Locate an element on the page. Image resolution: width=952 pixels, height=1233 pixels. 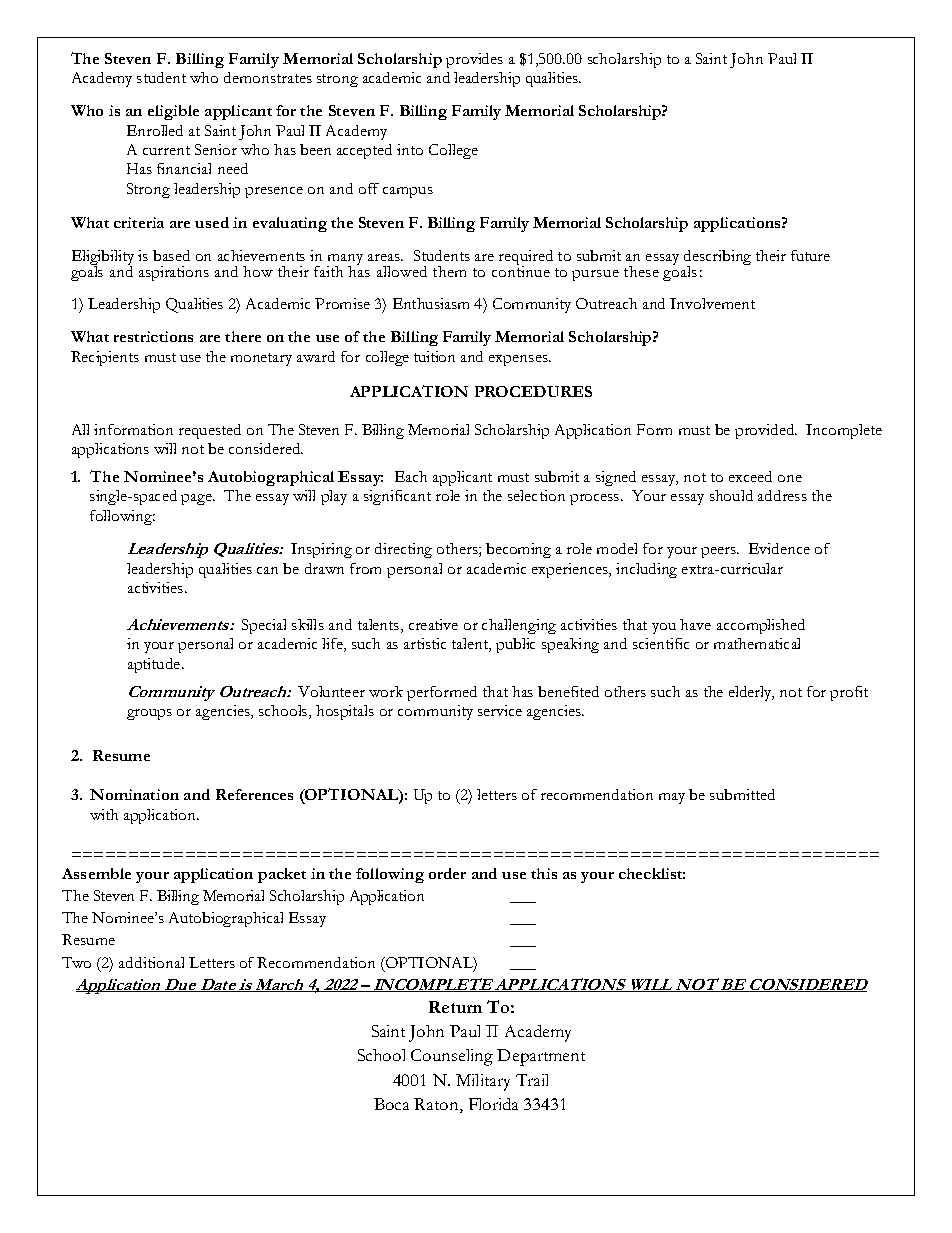
PROCEDURES is located at coordinates (533, 391).
